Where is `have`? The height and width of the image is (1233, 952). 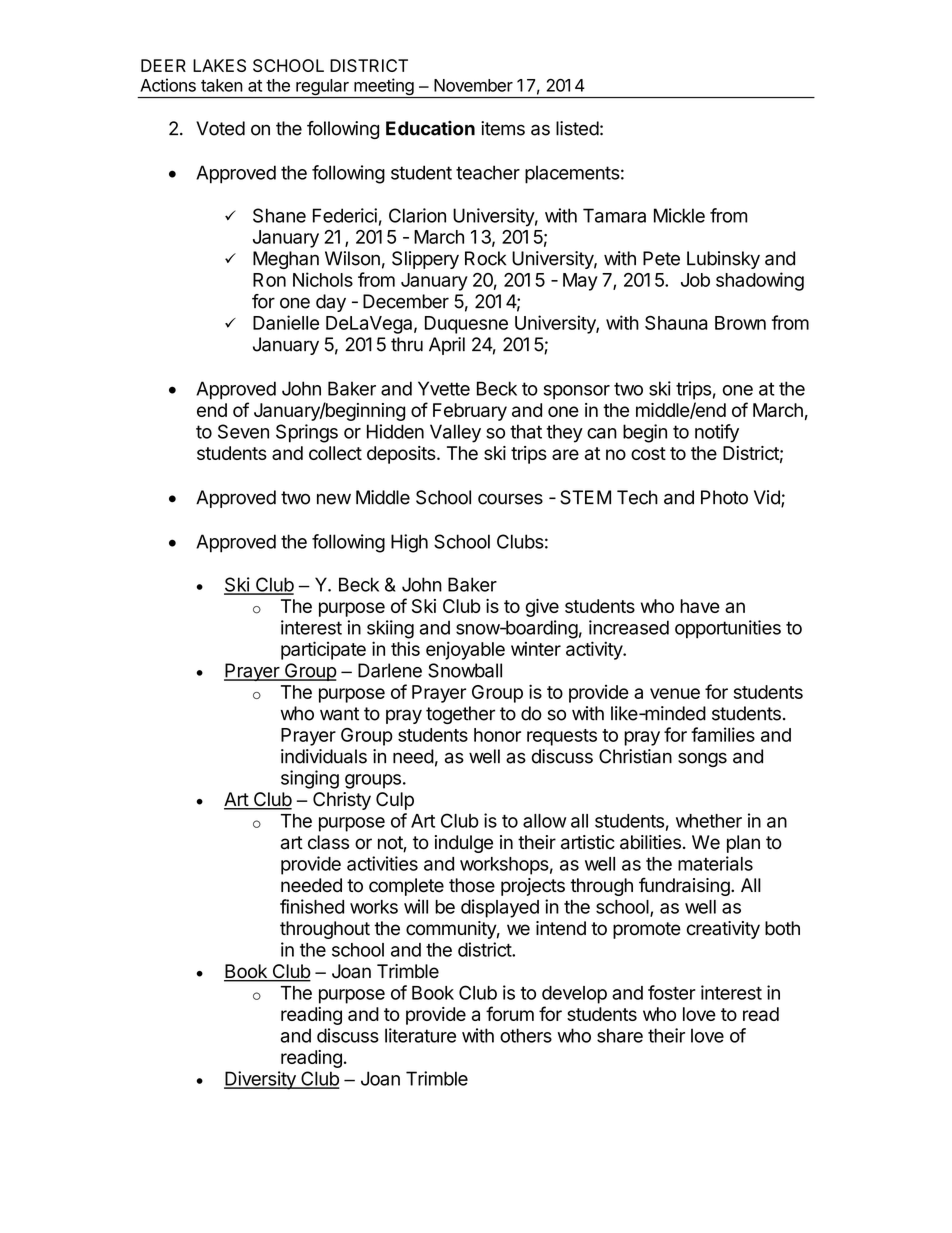 have is located at coordinates (700, 606).
